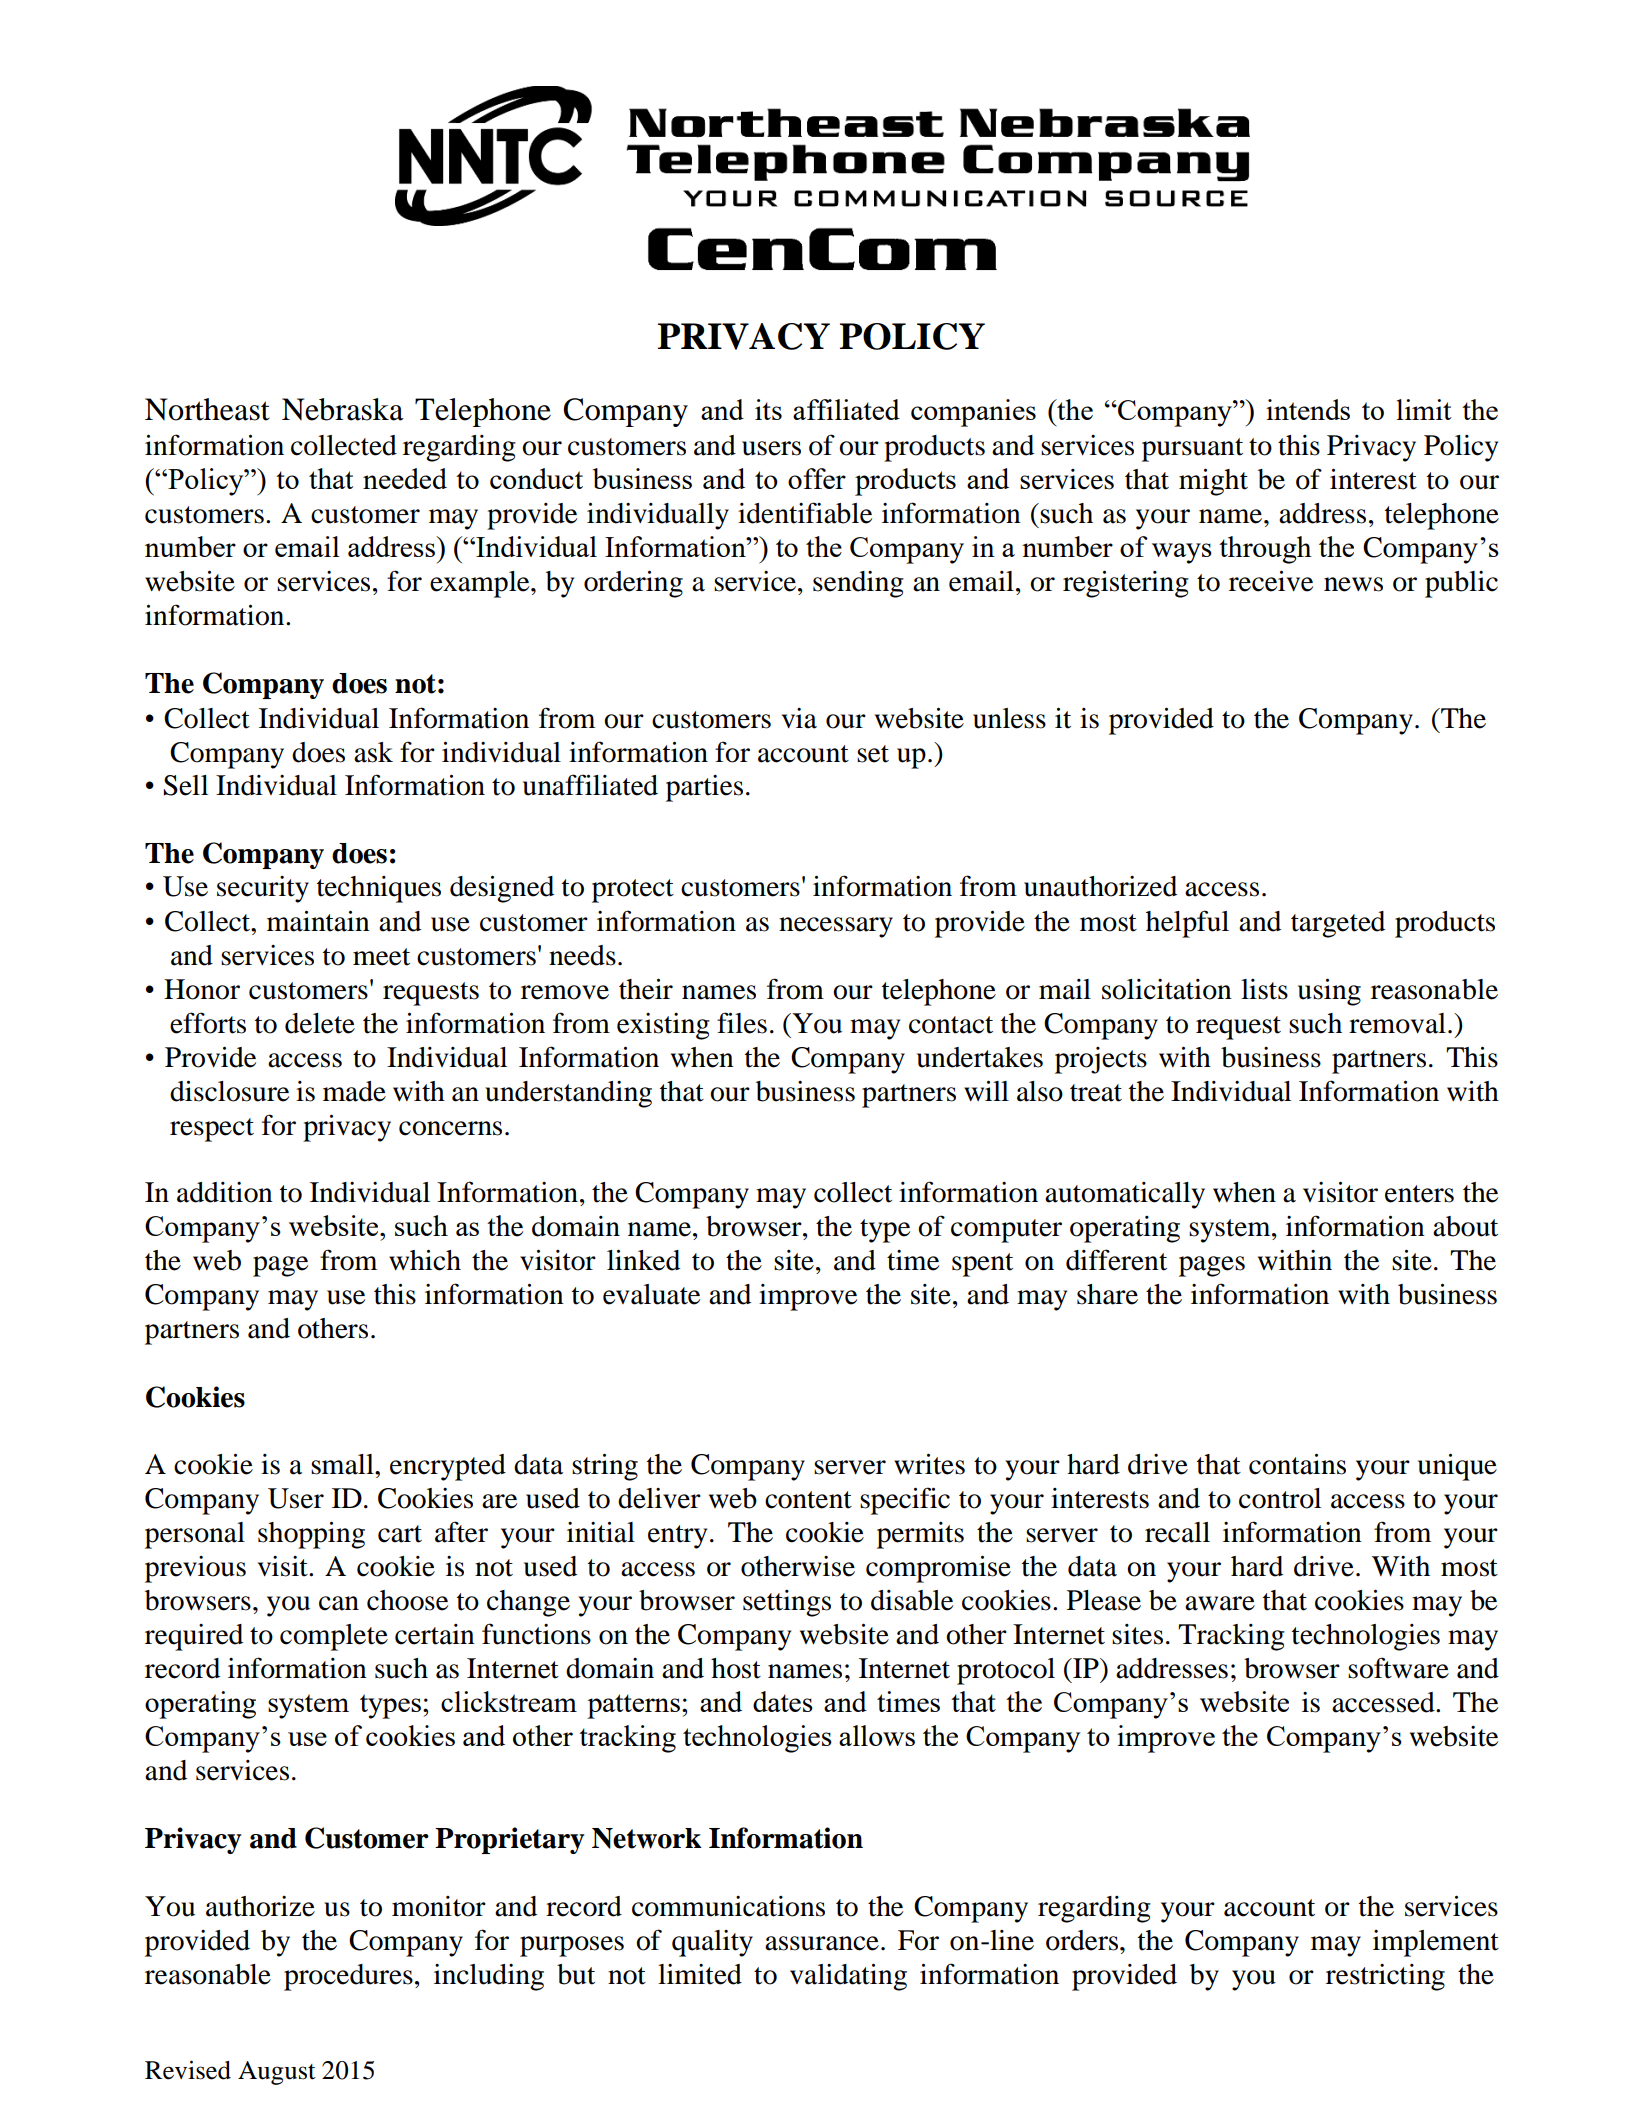  I want to click on removal, so click(1397, 1023).
